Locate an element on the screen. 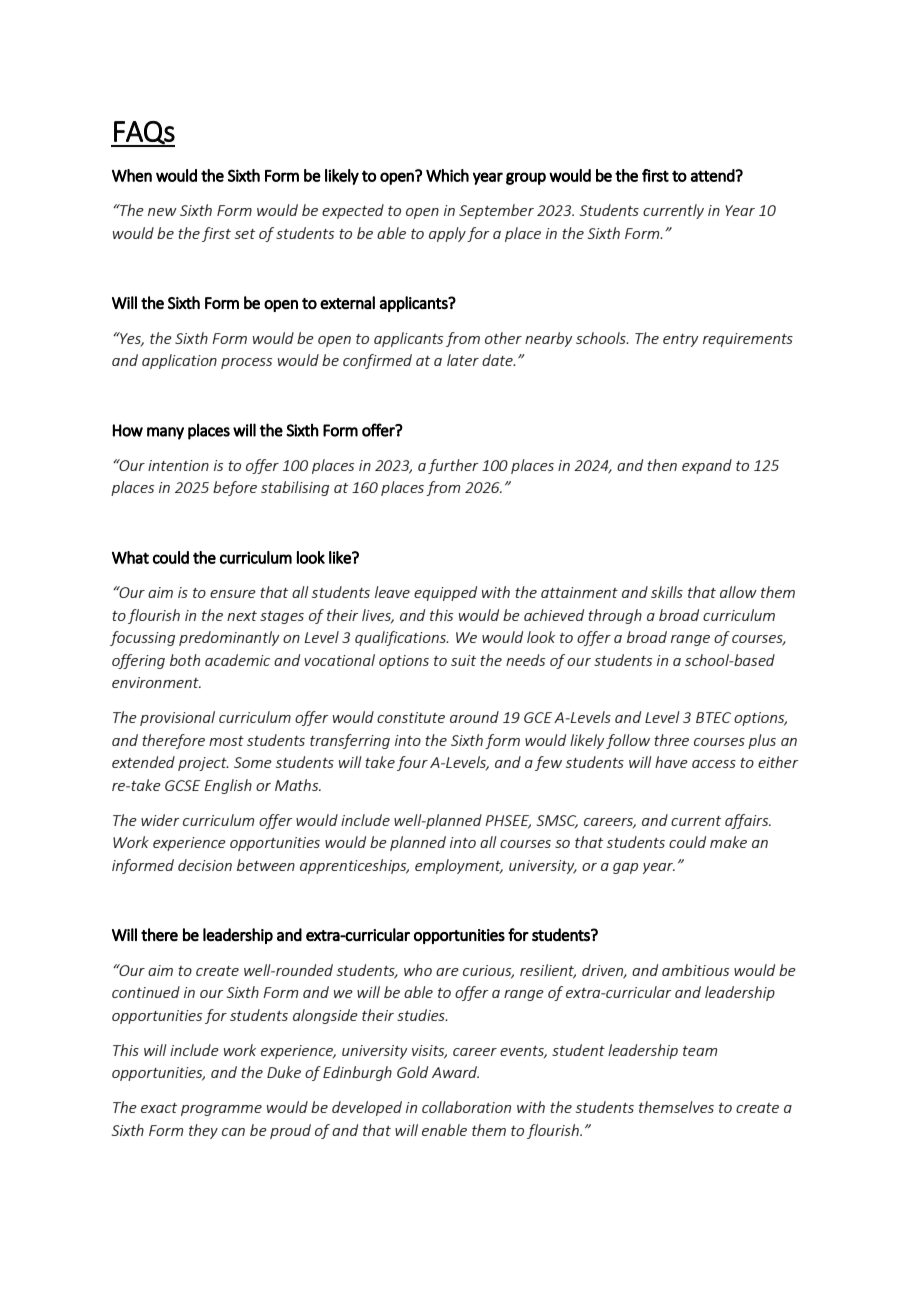 The width and height of the screenshot is (924, 1308). collaboration is located at coordinates (466, 1107).
